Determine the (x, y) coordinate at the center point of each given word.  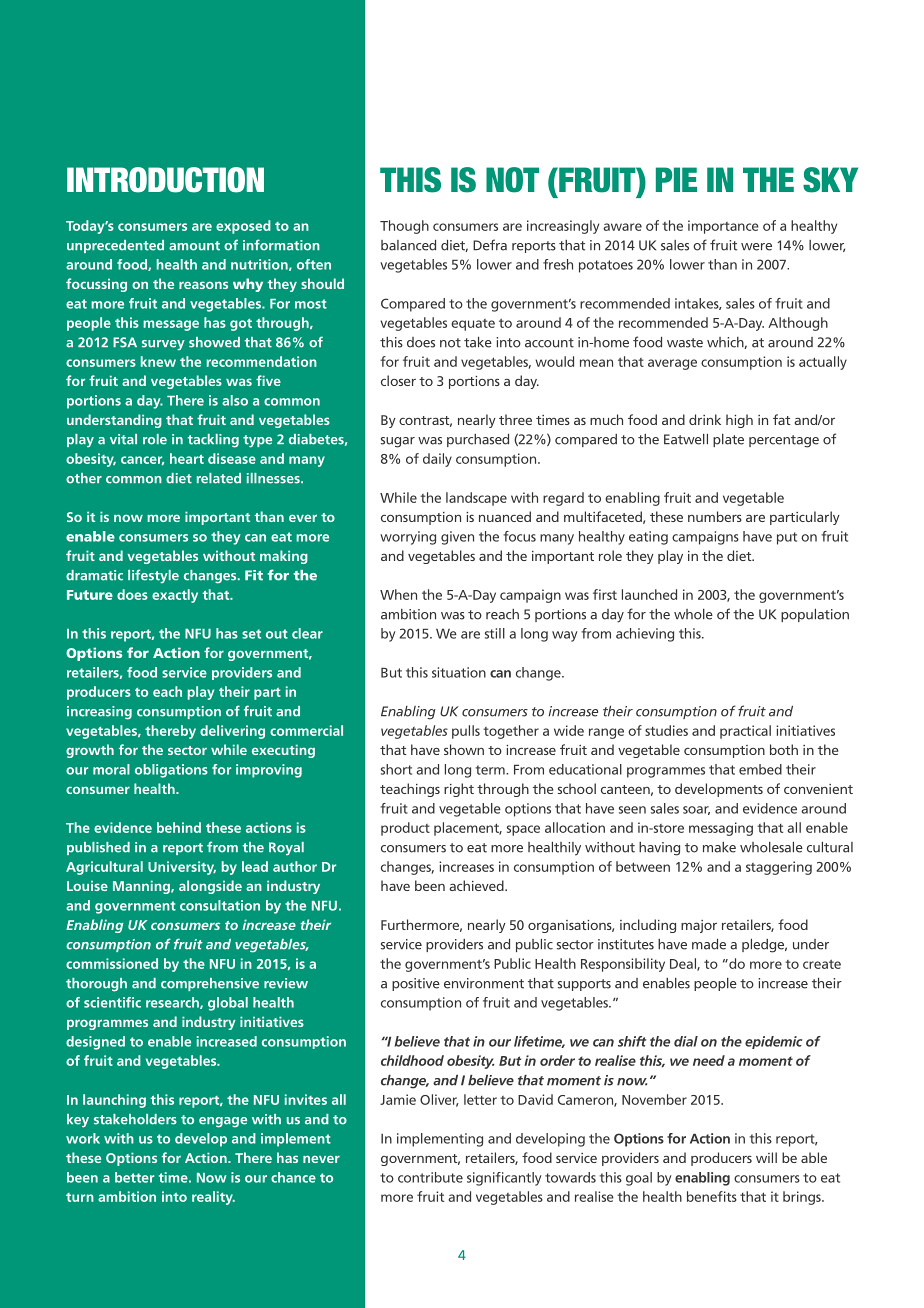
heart (187, 458)
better (134, 1177)
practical (745, 732)
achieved (477, 885)
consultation (220, 905)
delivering (232, 732)
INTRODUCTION (165, 180)
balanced (408, 245)
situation (459, 672)
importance (723, 227)
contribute (430, 1177)
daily (437, 460)
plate (728, 440)
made (709, 944)
